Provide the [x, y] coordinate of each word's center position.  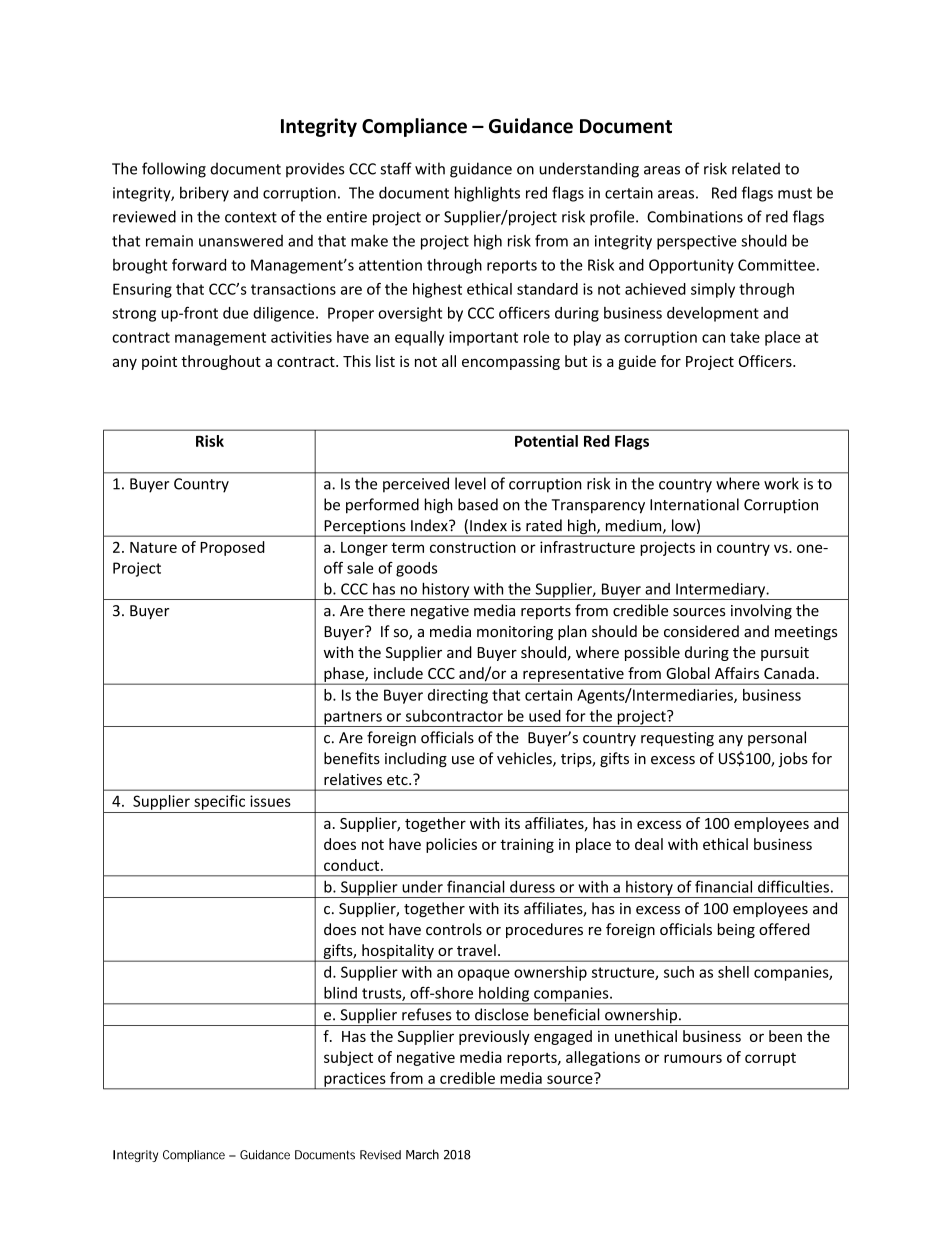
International [694, 504]
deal [649, 844]
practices [355, 1080]
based [478, 504]
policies [451, 845]
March [422, 1154]
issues [270, 801]
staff [396, 168]
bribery [204, 194]
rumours [693, 1058]
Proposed [232, 548]
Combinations [695, 216]
